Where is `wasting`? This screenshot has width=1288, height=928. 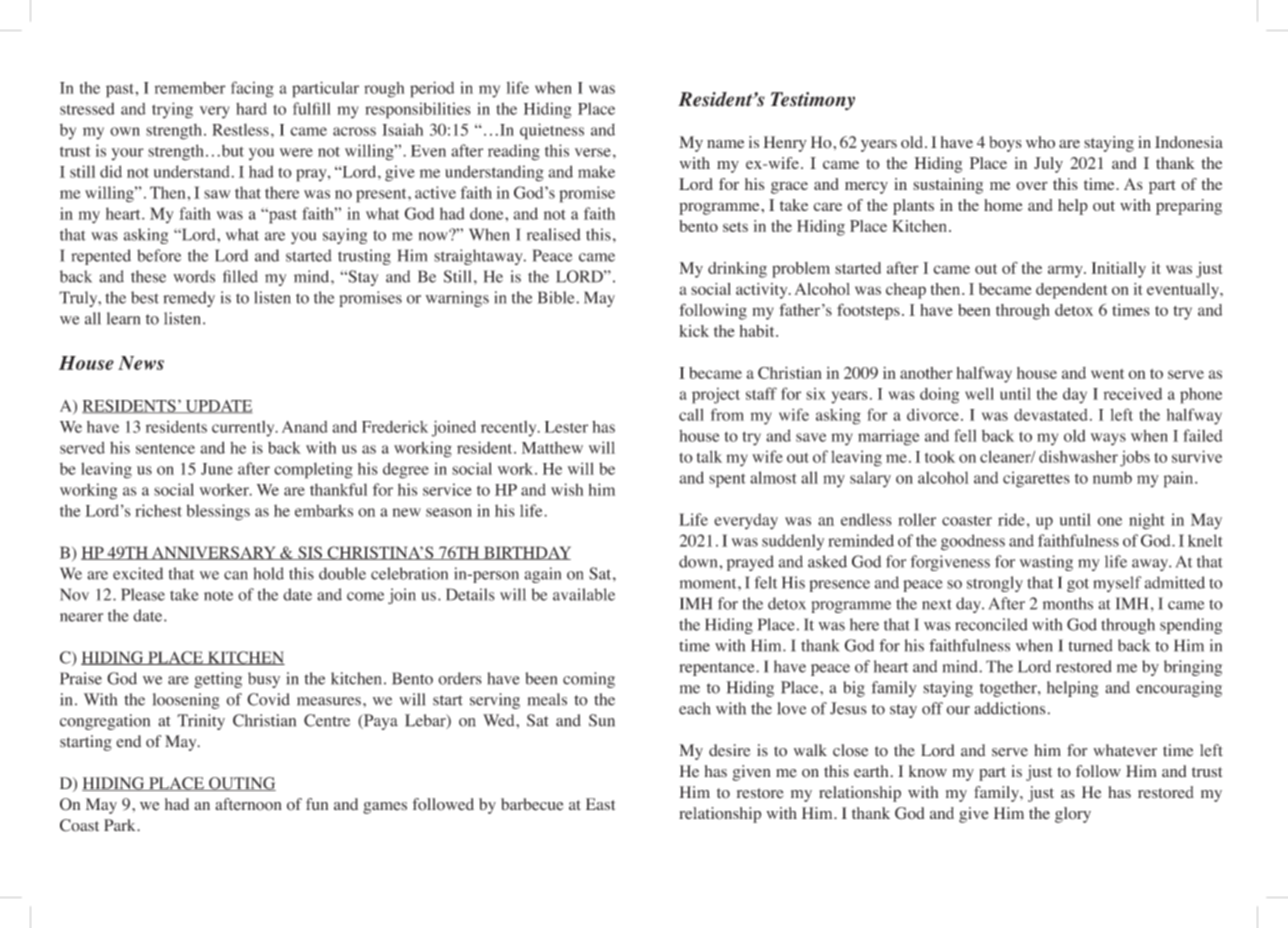 wasting is located at coordinates (1046, 563).
